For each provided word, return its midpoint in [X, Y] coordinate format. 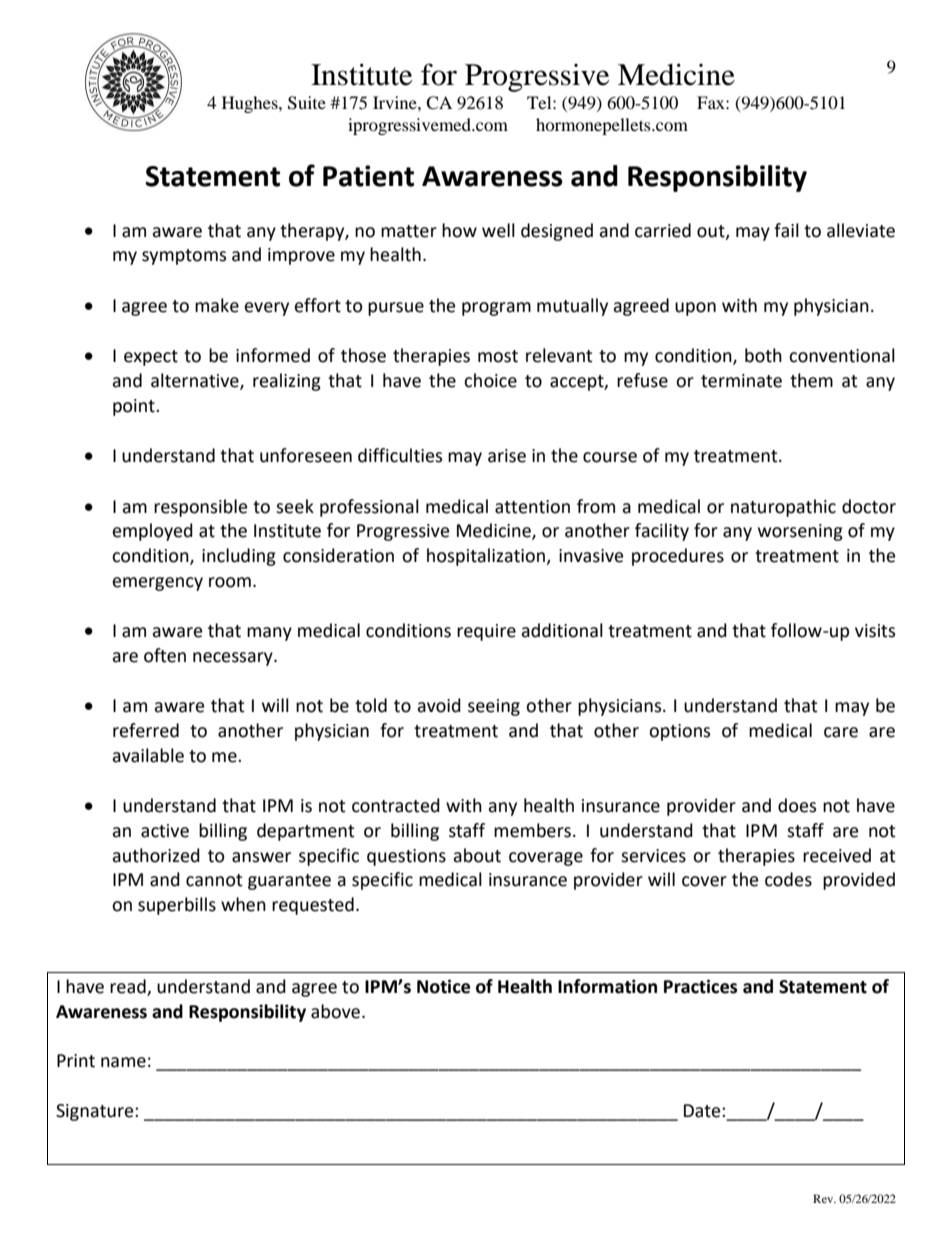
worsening [800, 532]
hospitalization [487, 557]
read [129, 987]
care [841, 732]
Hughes [251, 104]
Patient [368, 176]
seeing [494, 707]
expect [151, 358]
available [148, 755]
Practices [700, 986]
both [763, 355]
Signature [96, 1112]
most [498, 356]
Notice [443, 986]
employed [153, 532]
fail [786, 230]
